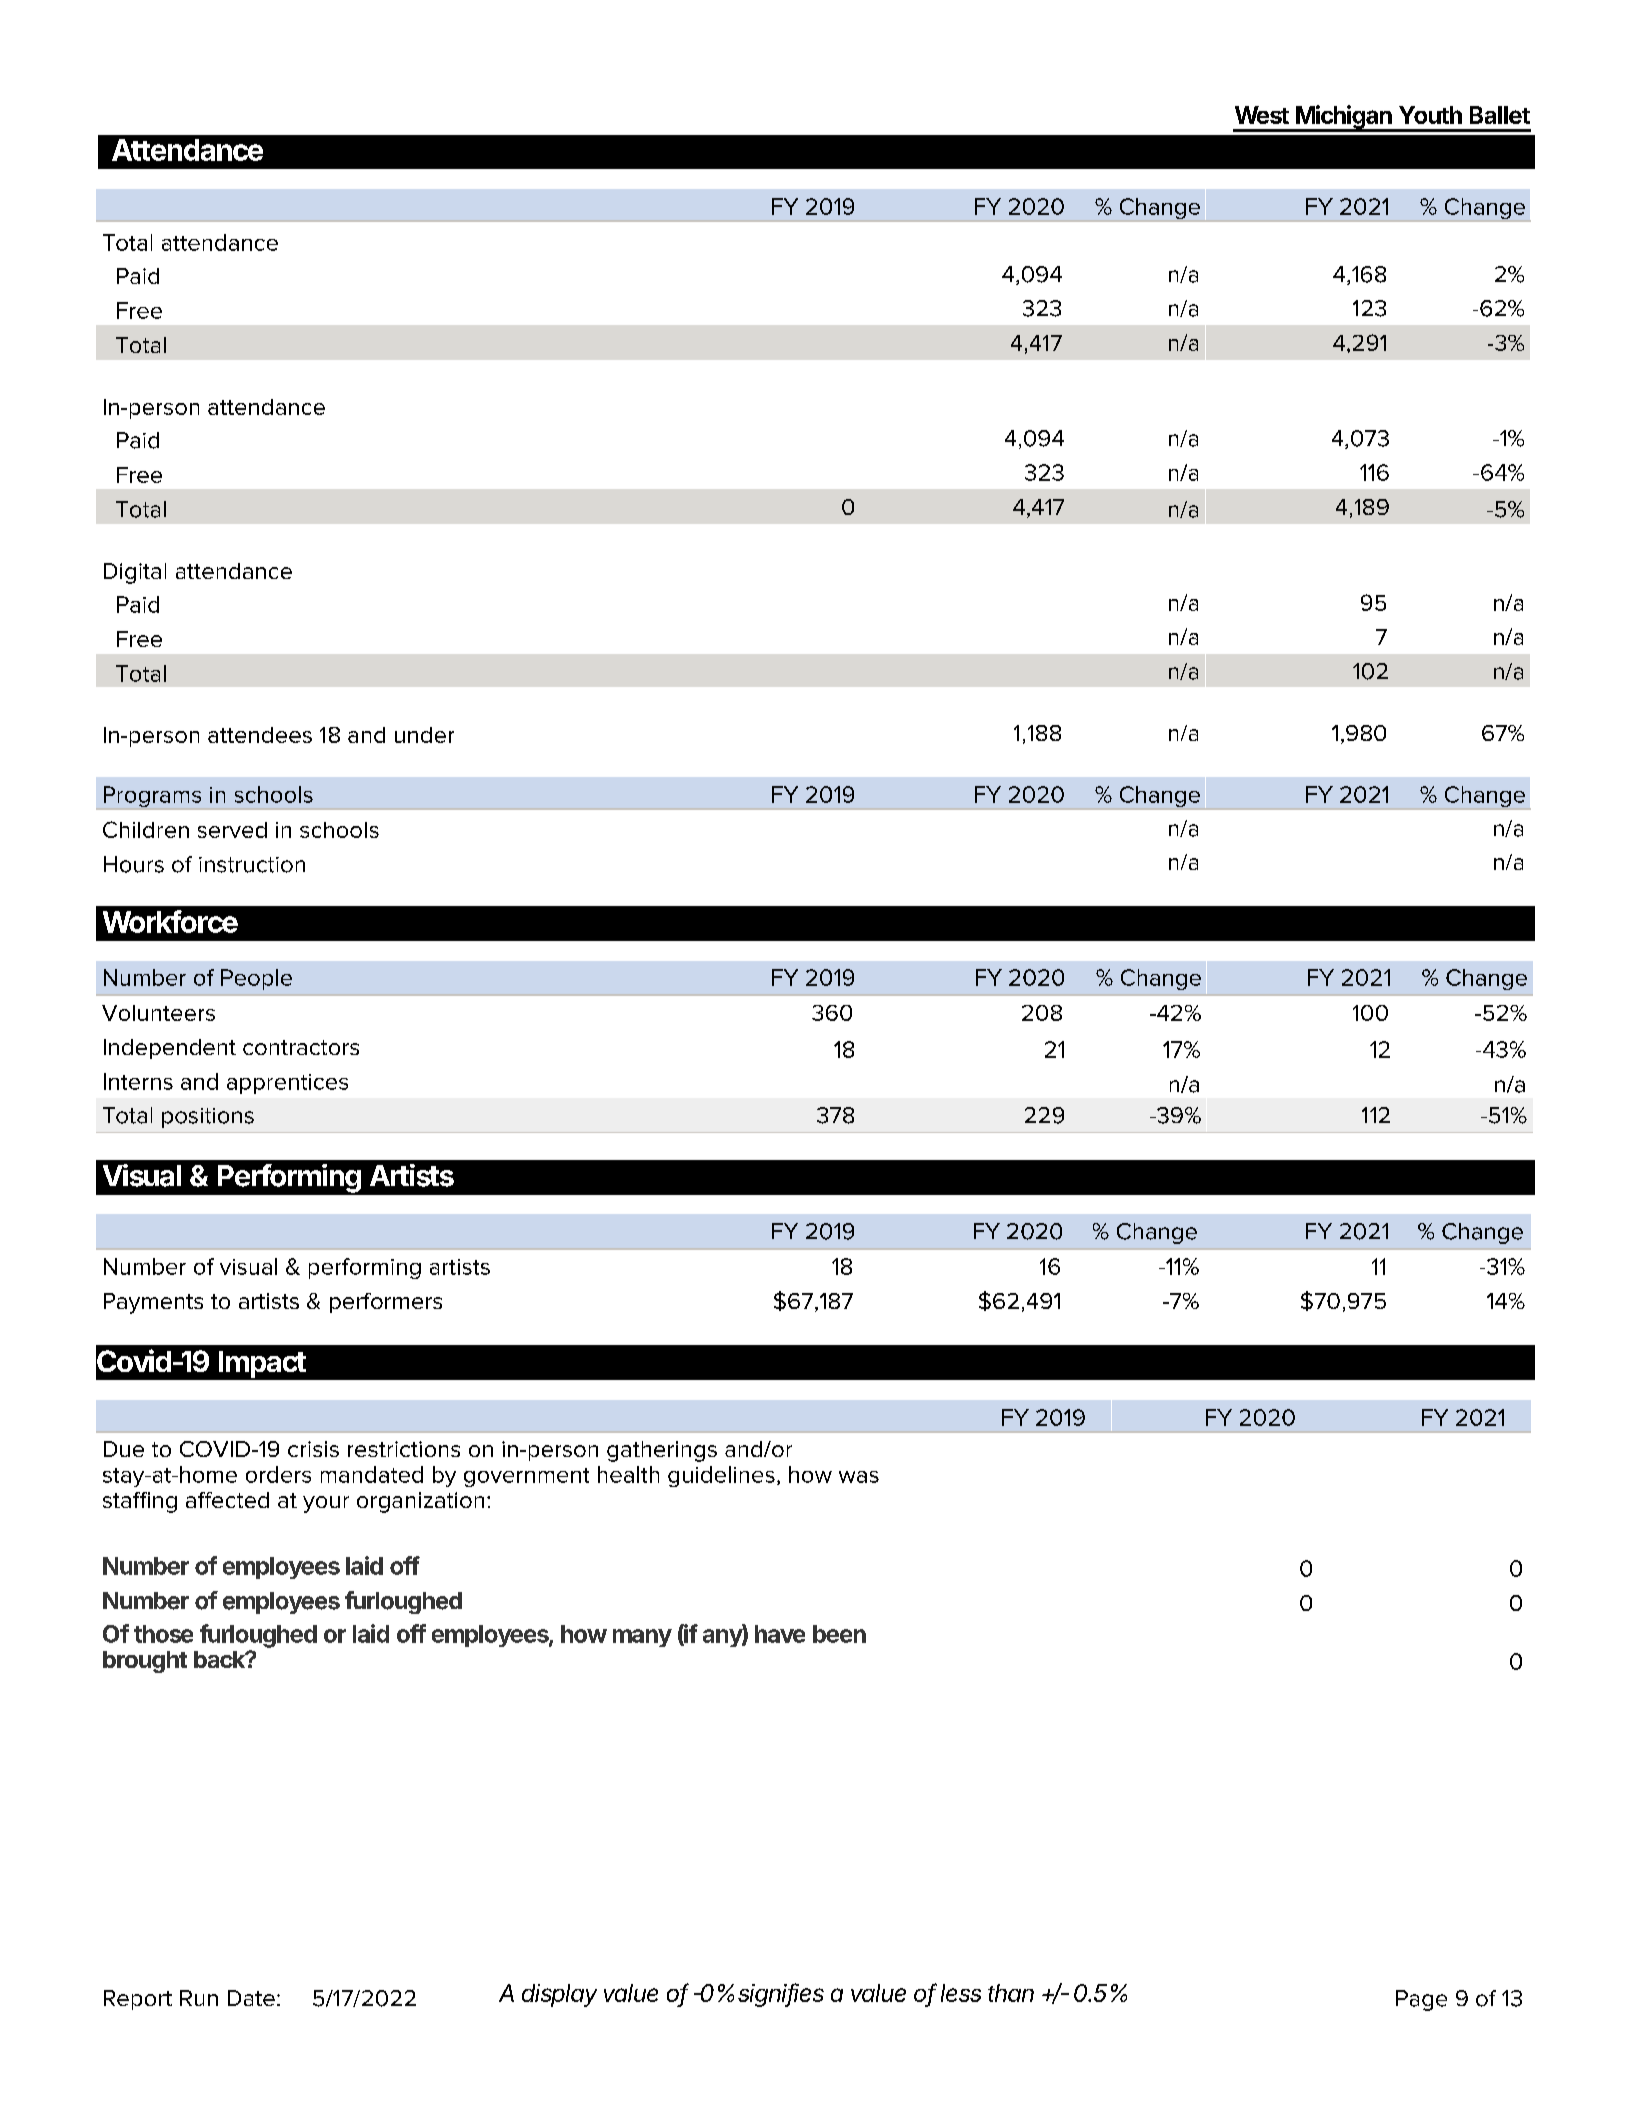 Image resolution: width=1631 pixels, height=2111 pixels. I want to click on West, so click(1262, 115).
